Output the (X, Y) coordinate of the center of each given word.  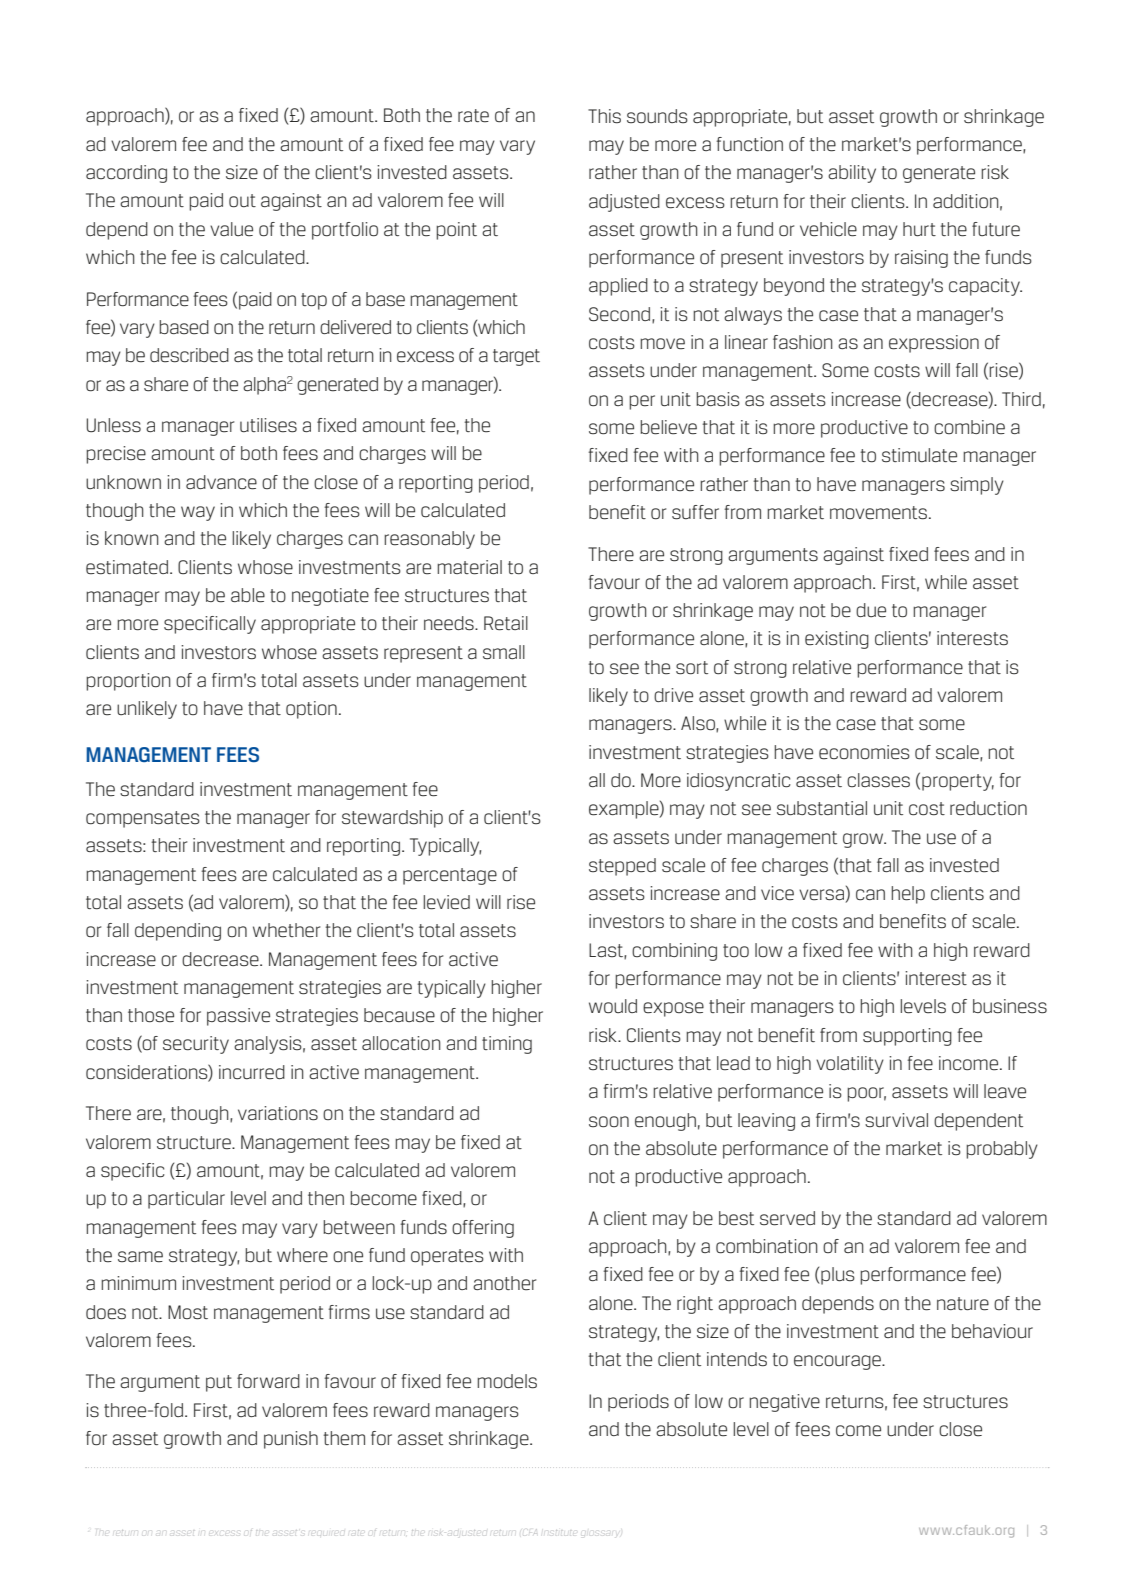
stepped (622, 867)
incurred (252, 1072)
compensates (143, 819)
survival (896, 1120)
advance (221, 482)
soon (609, 1122)
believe (668, 427)
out (242, 201)
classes (878, 780)
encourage (838, 1362)
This (604, 116)
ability (852, 174)
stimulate (919, 455)
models (507, 1381)
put (219, 1383)
